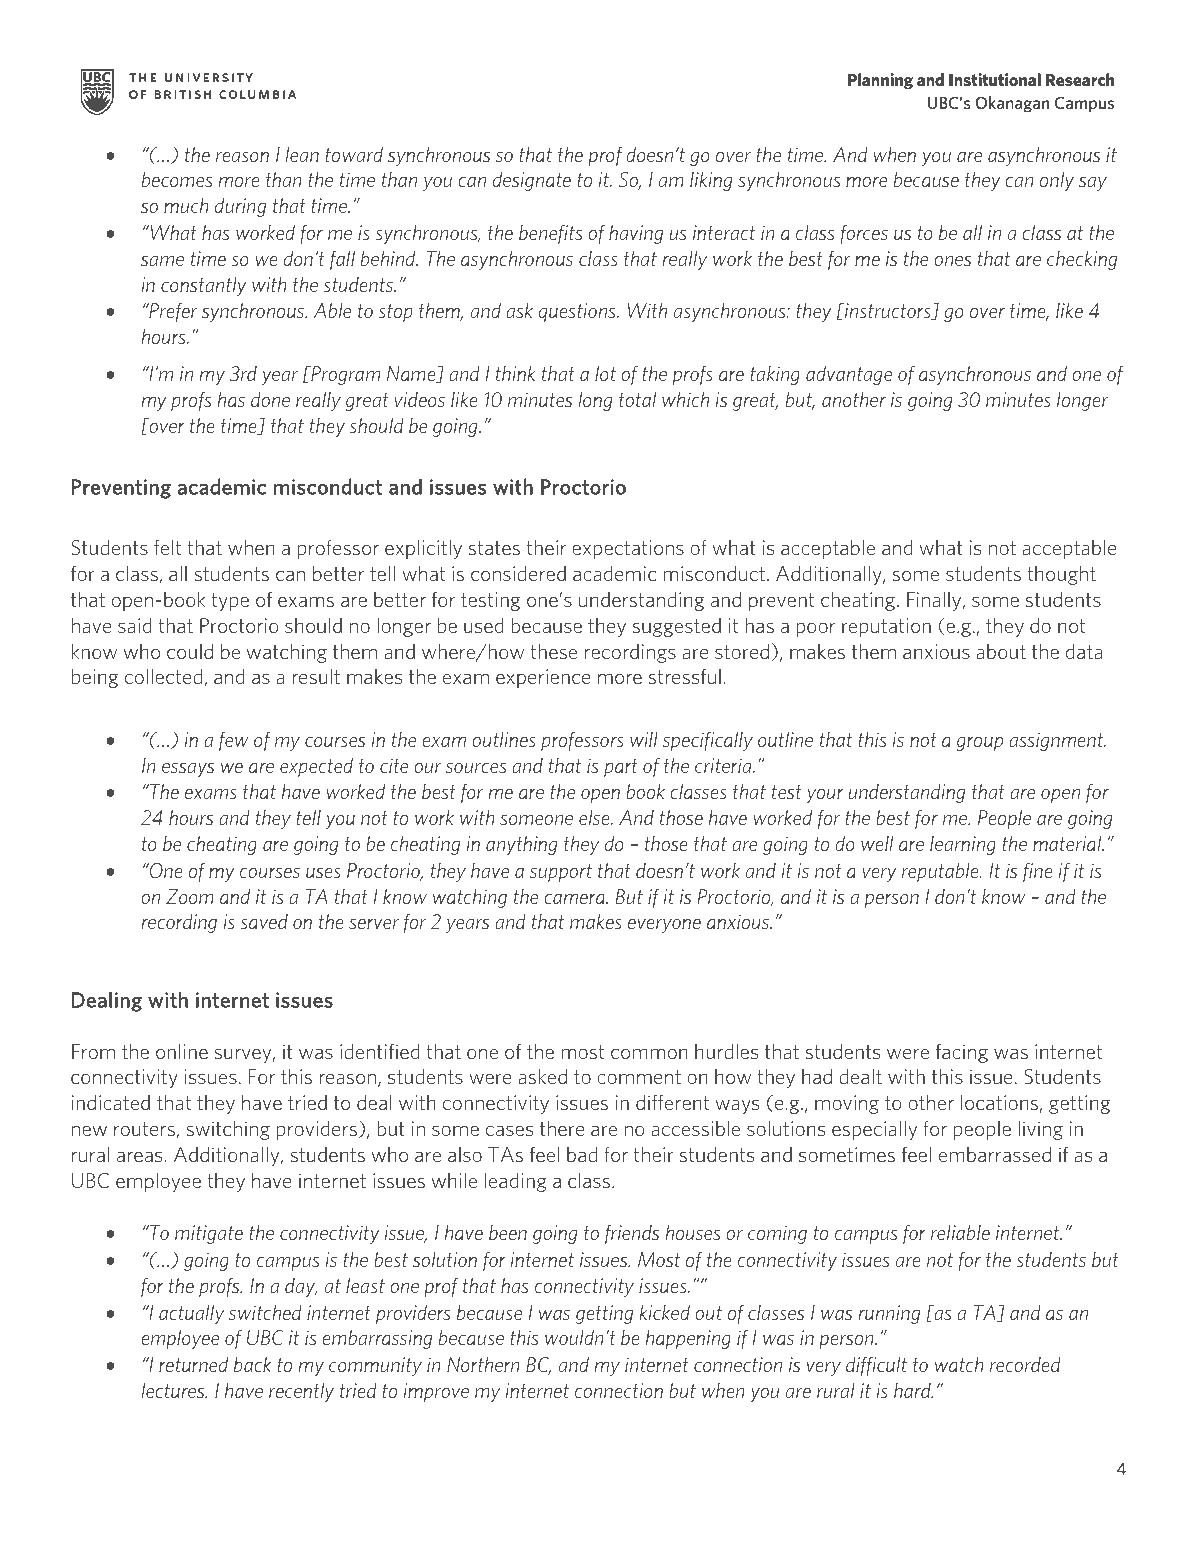 This screenshot has width=1197, height=1549. I want to click on will, so click(644, 739).
